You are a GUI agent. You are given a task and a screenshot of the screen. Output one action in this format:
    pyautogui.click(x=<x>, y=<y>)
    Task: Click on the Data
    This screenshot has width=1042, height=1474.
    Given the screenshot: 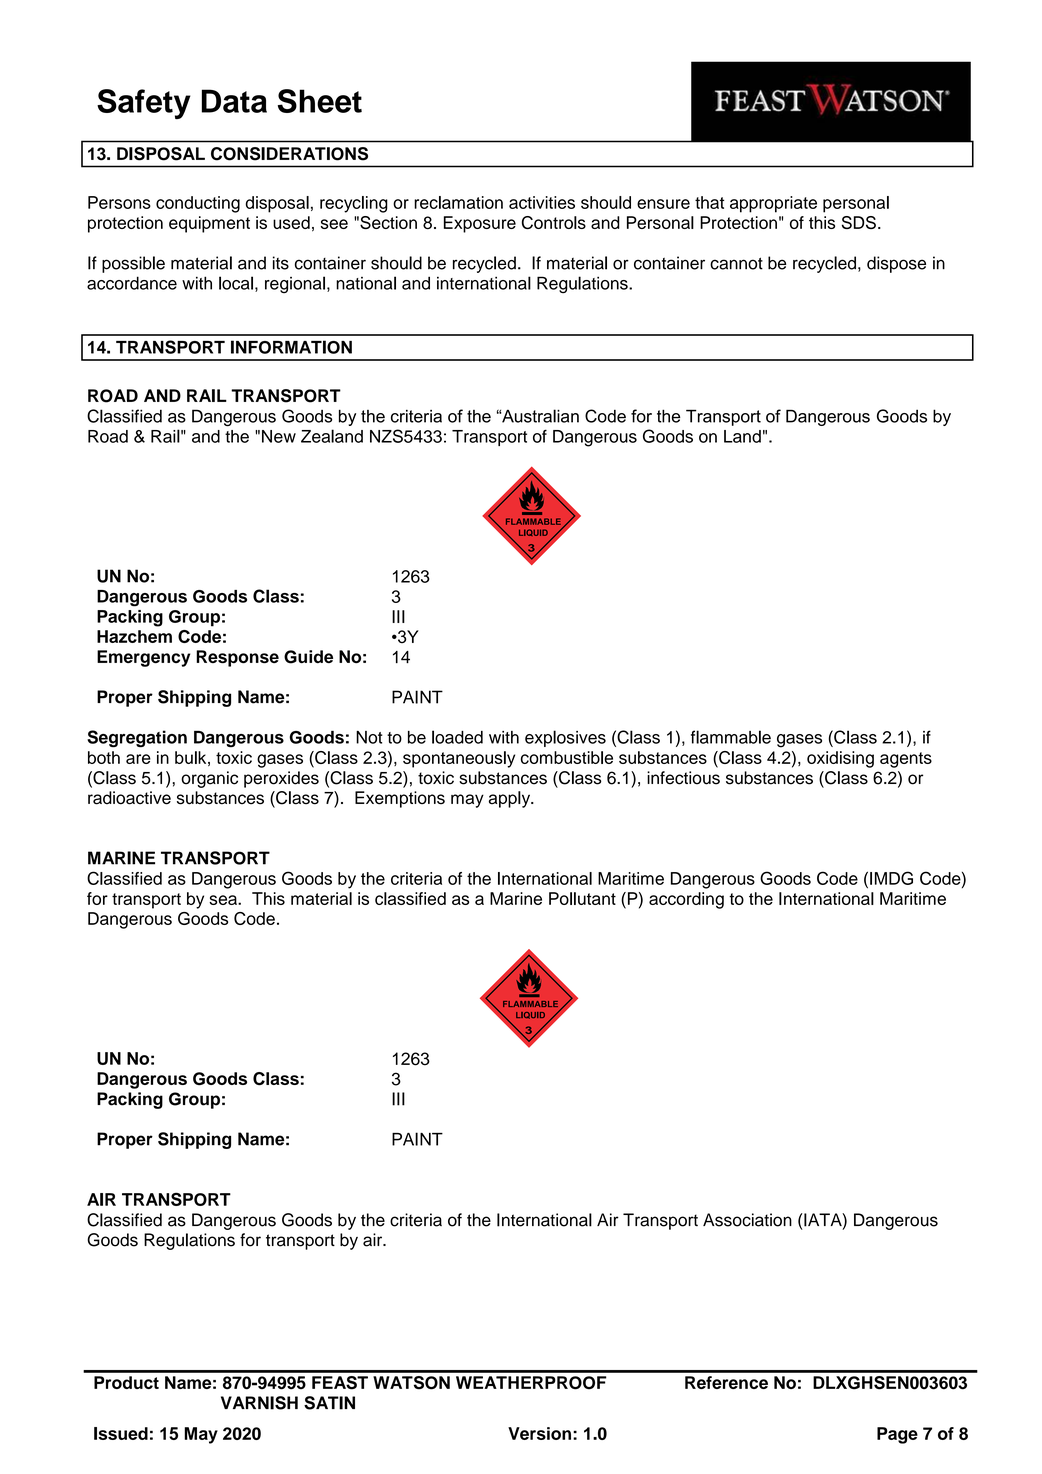 What is the action you would take?
    pyautogui.click(x=234, y=101)
